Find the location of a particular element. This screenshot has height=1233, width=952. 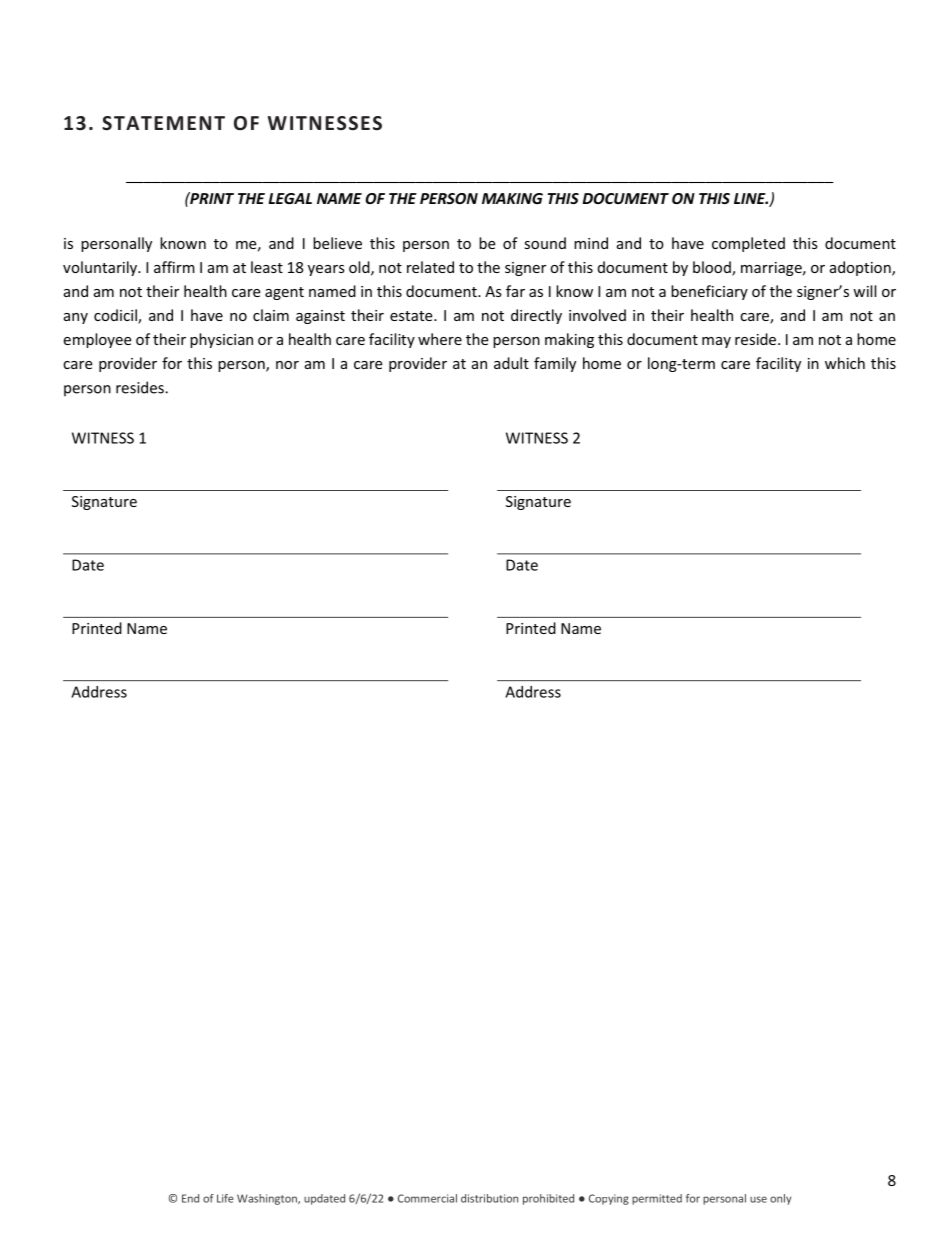

employee is located at coordinates (97, 340).
